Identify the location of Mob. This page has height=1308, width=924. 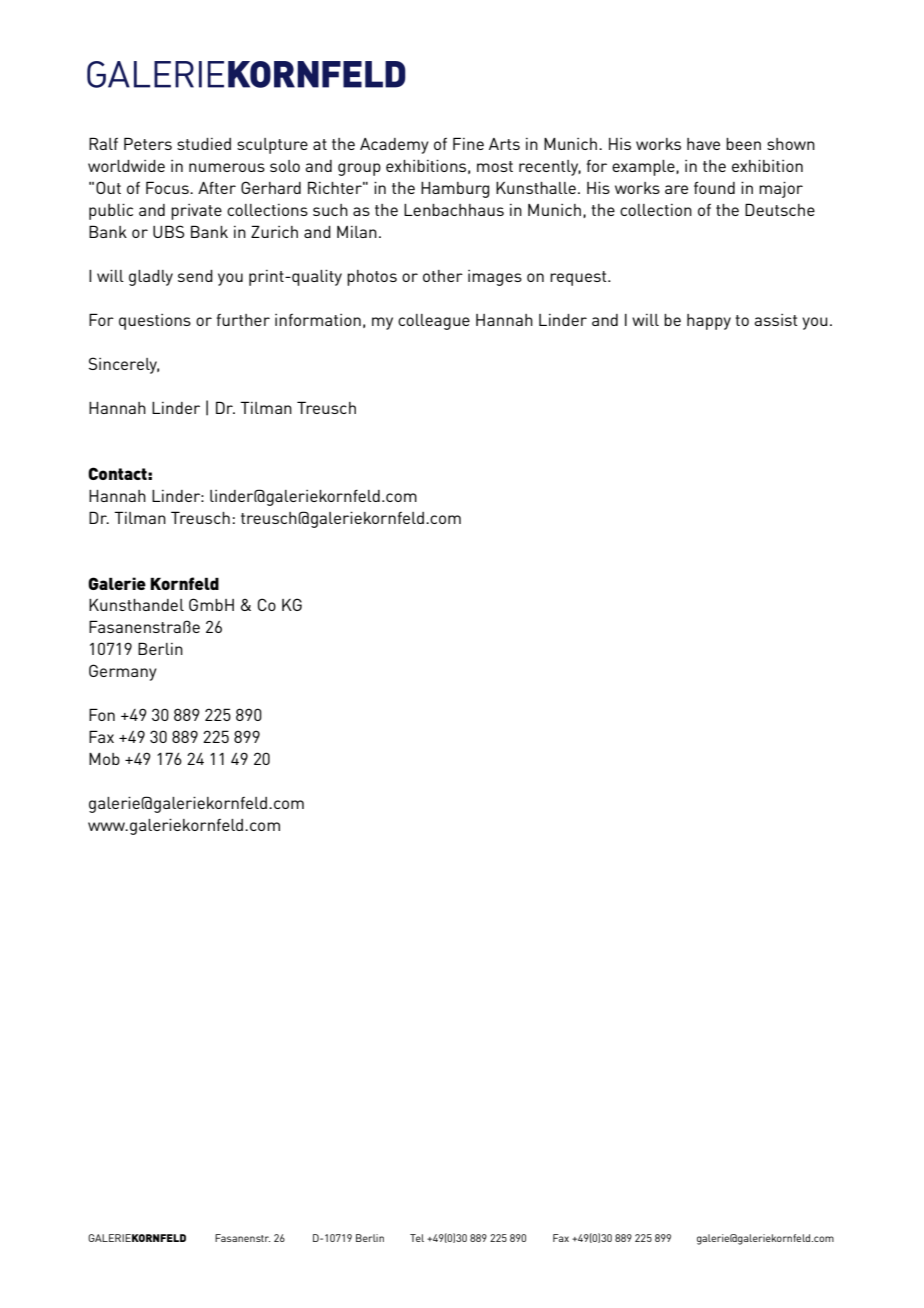
(104, 759).
